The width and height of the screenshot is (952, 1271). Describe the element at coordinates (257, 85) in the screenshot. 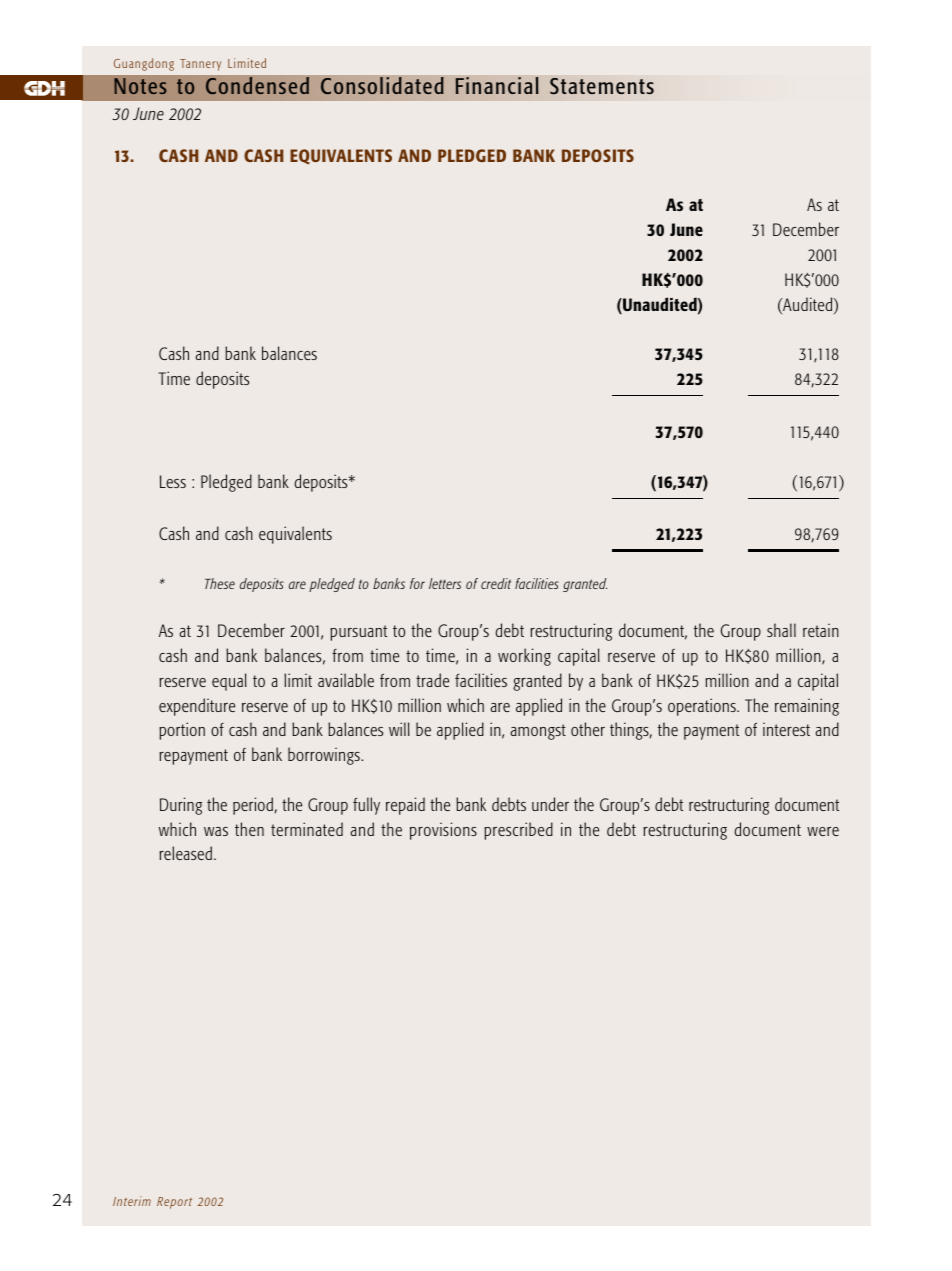

I see `Condensed` at that location.
